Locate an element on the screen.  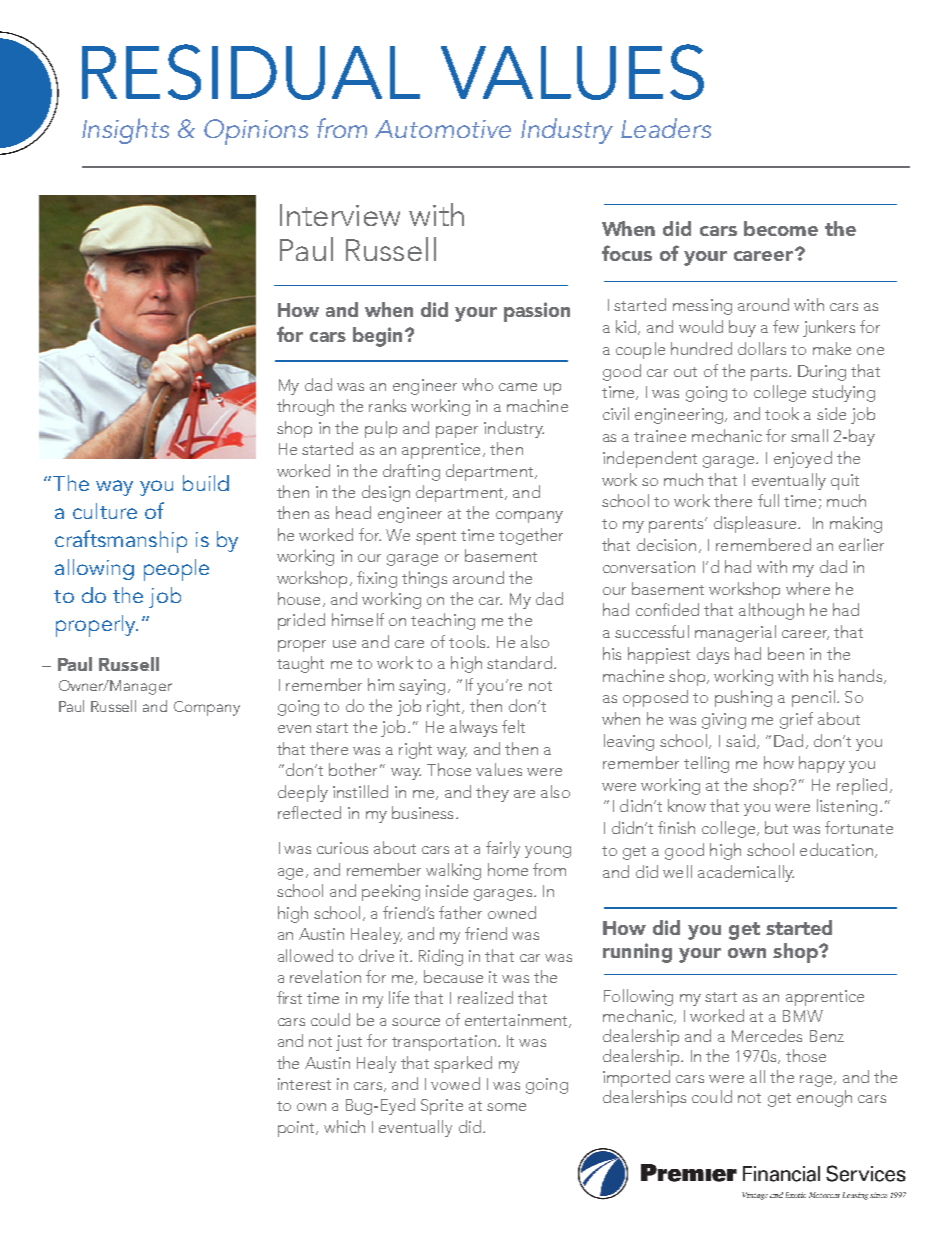
interest is located at coordinates (304, 1084).
